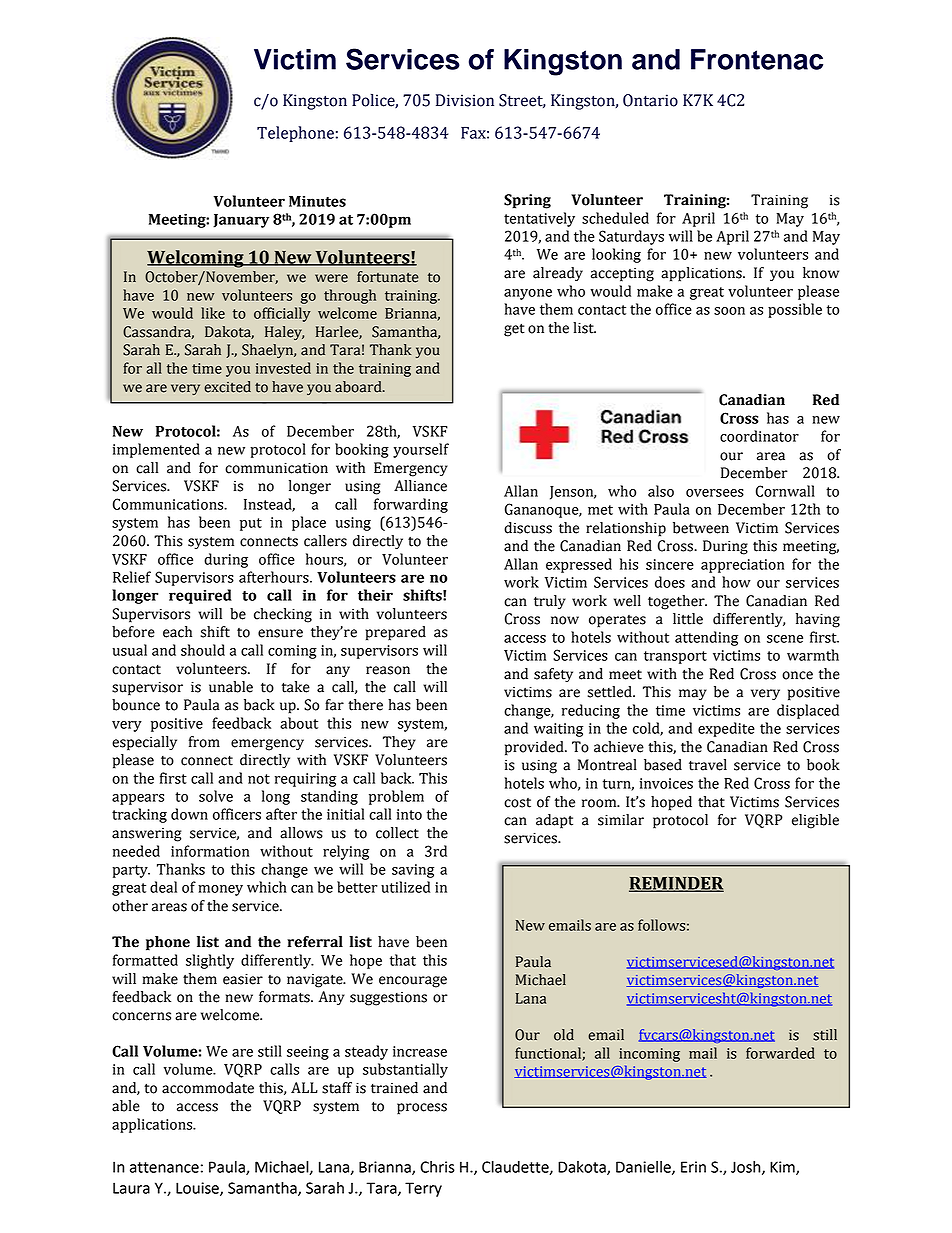 This document has width=952, height=1233. I want to click on Ontario, so click(650, 100).
